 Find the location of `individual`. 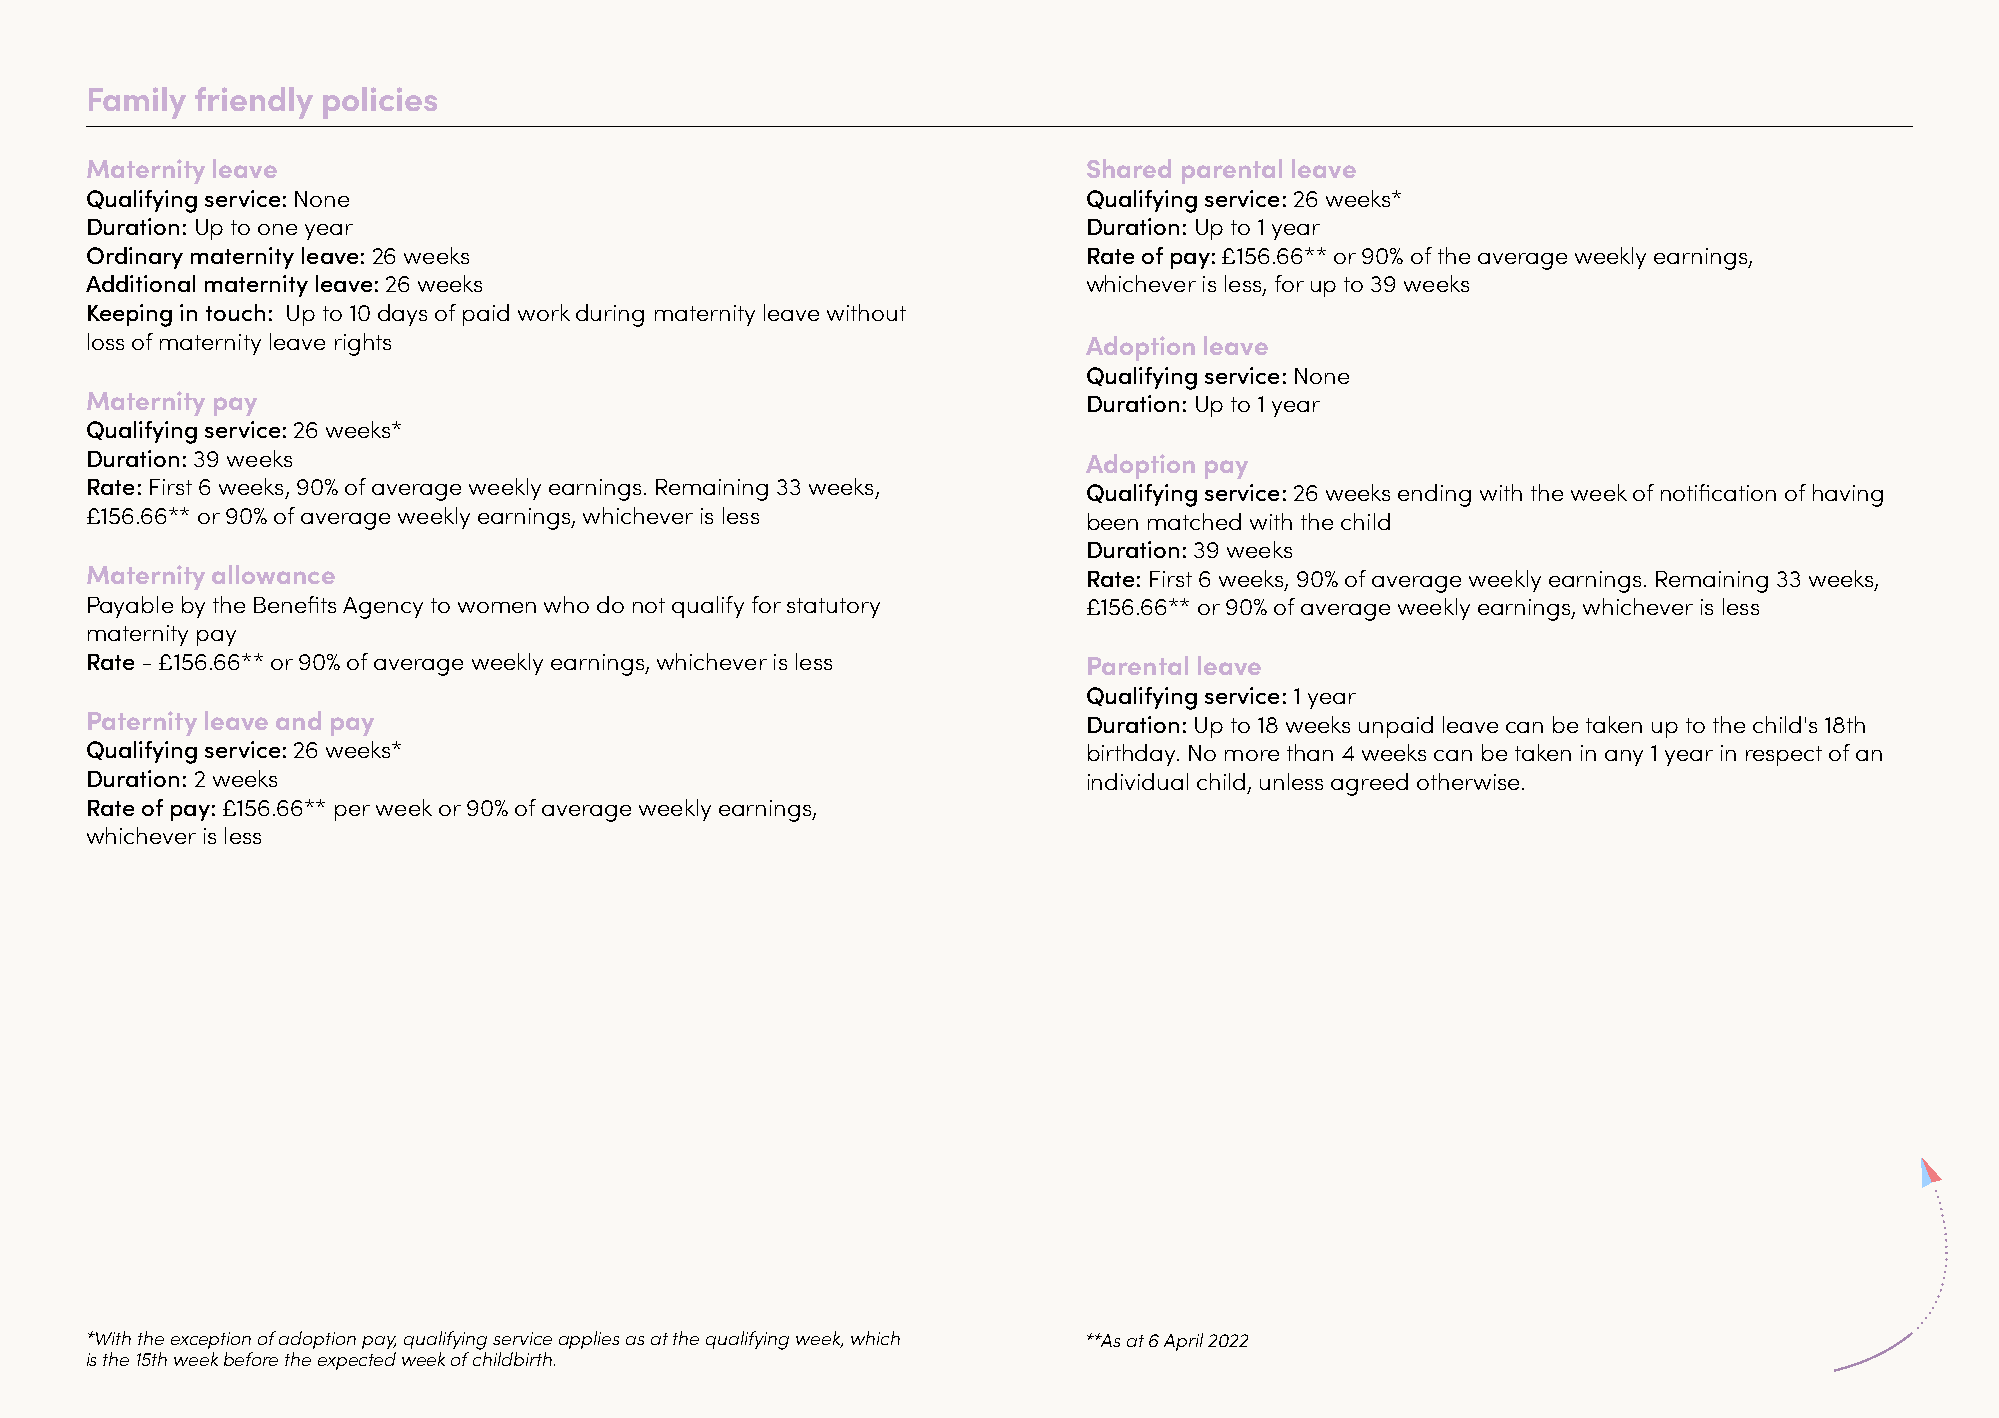

individual is located at coordinates (1138, 781).
